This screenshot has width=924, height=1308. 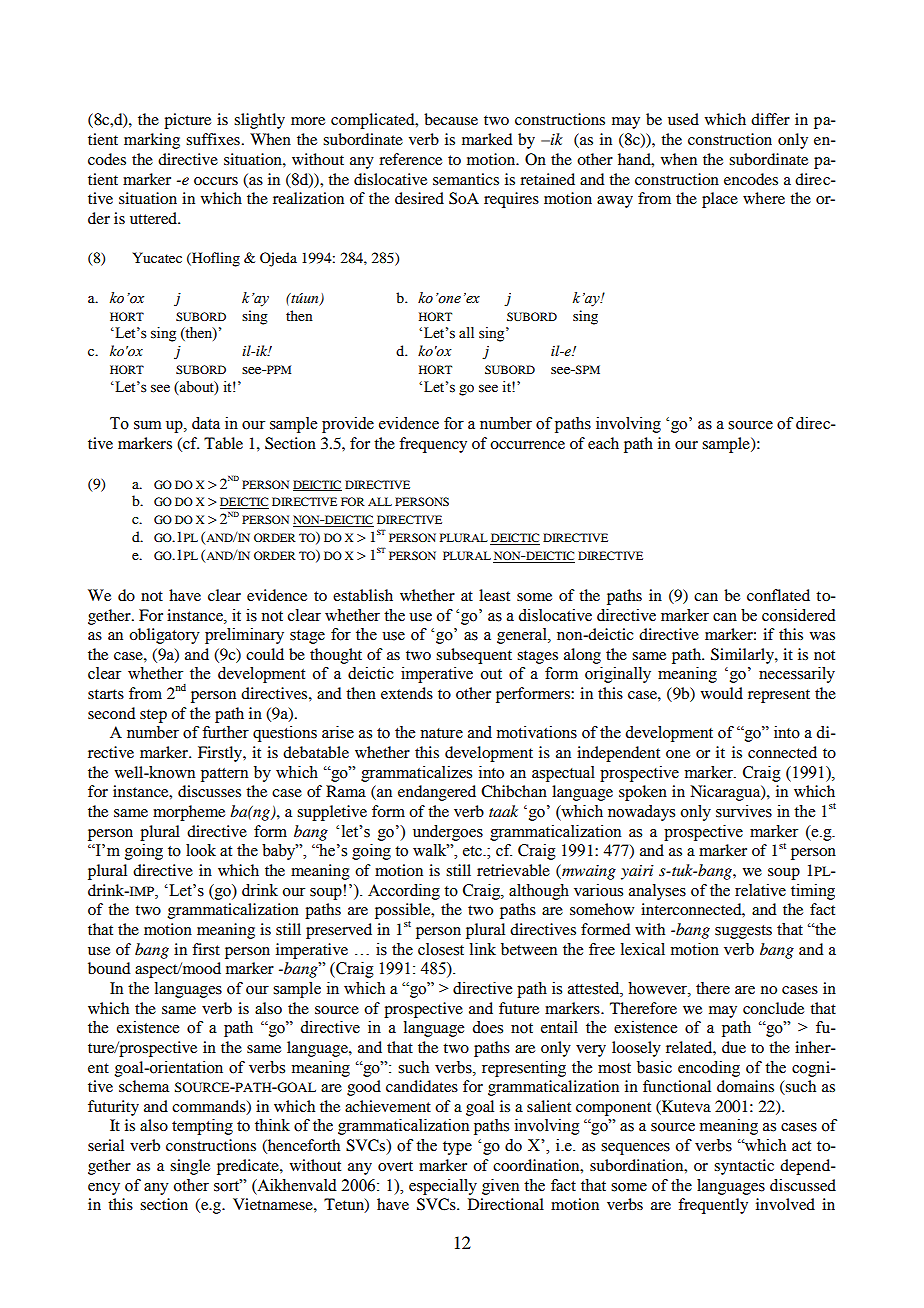 I want to click on subsequent, so click(x=474, y=656).
